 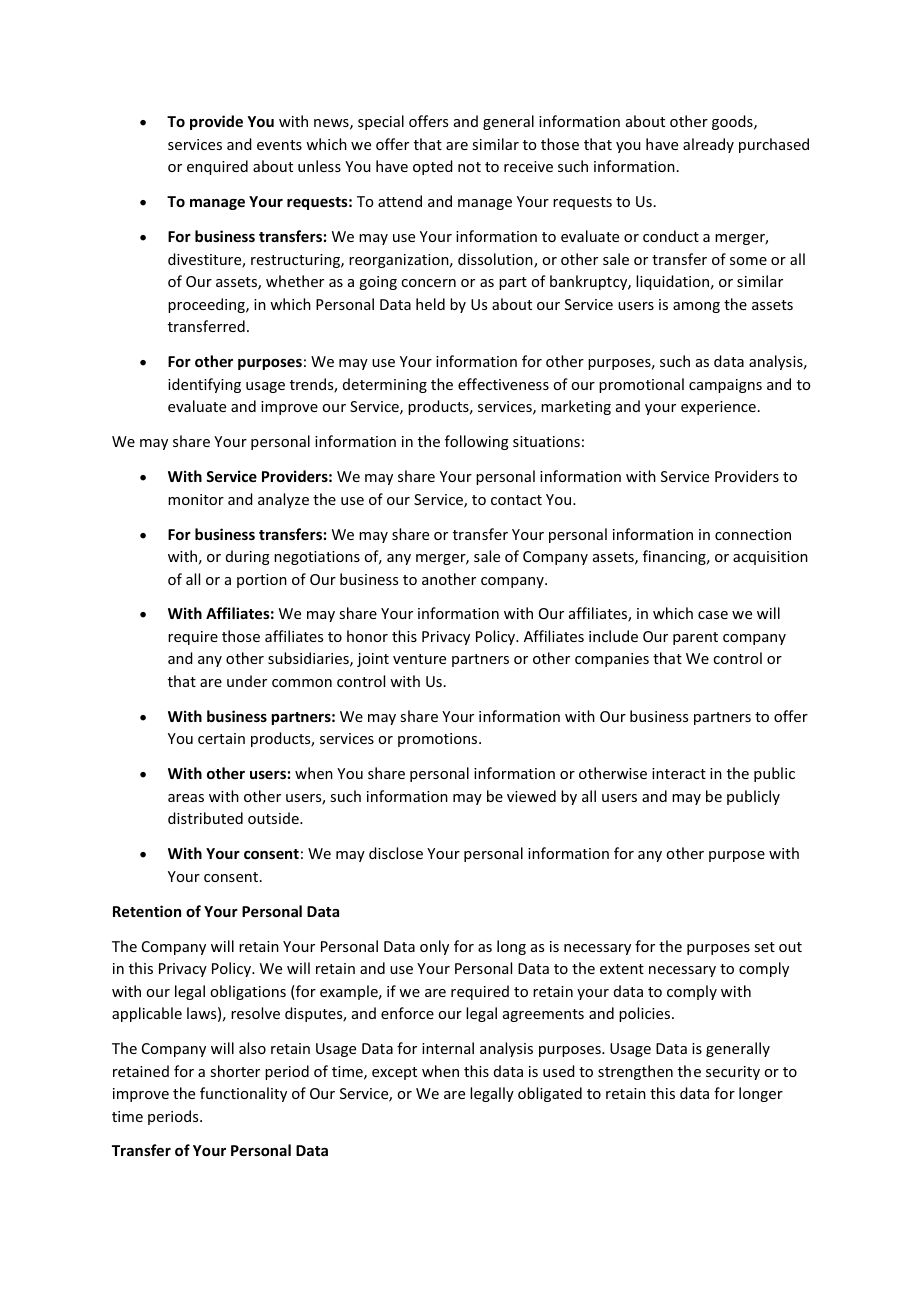 I want to click on connection, so click(x=753, y=534).
